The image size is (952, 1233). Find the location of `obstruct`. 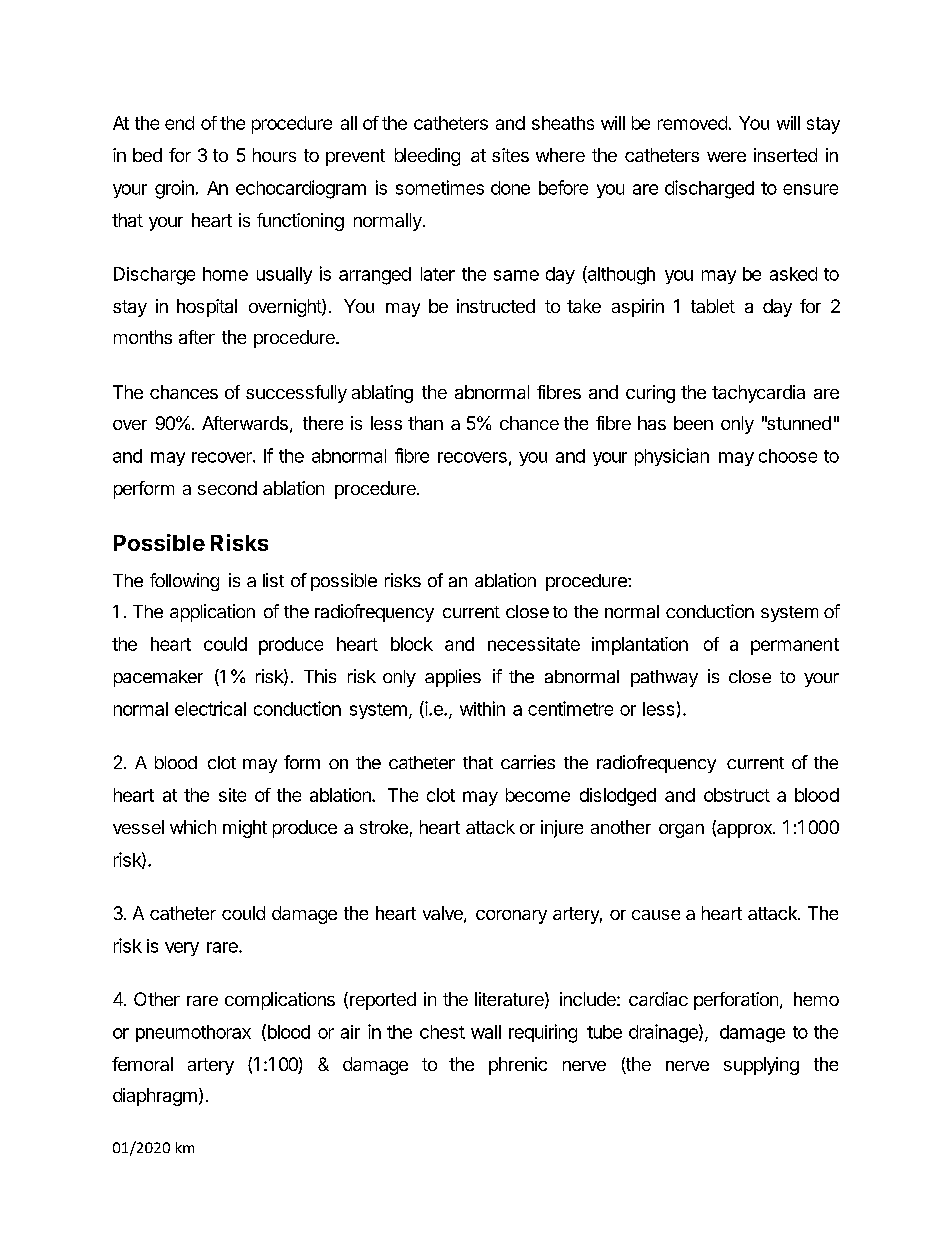

obstruct is located at coordinates (737, 795).
